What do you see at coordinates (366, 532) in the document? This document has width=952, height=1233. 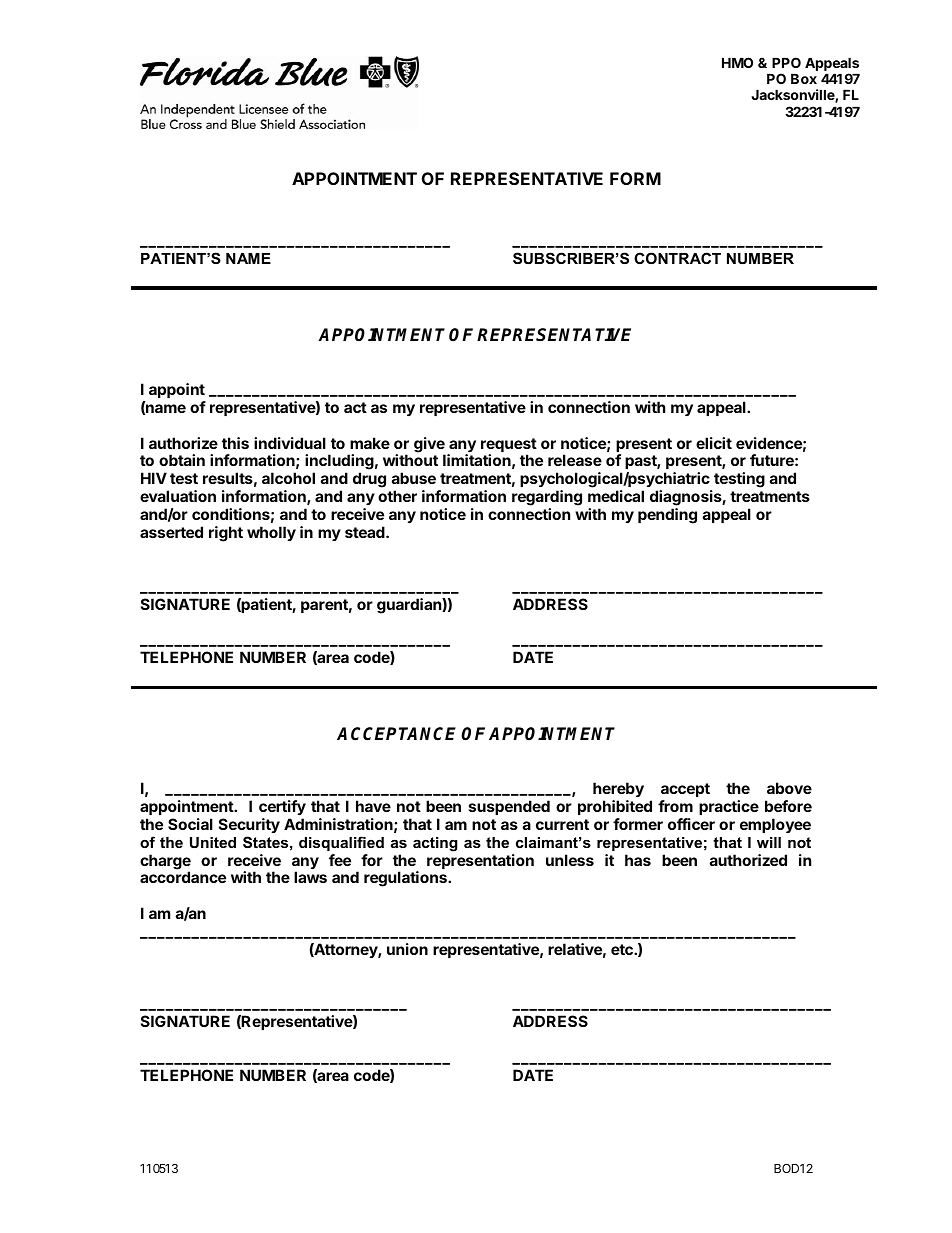 I see `stead` at bounding box center [366, 532].
